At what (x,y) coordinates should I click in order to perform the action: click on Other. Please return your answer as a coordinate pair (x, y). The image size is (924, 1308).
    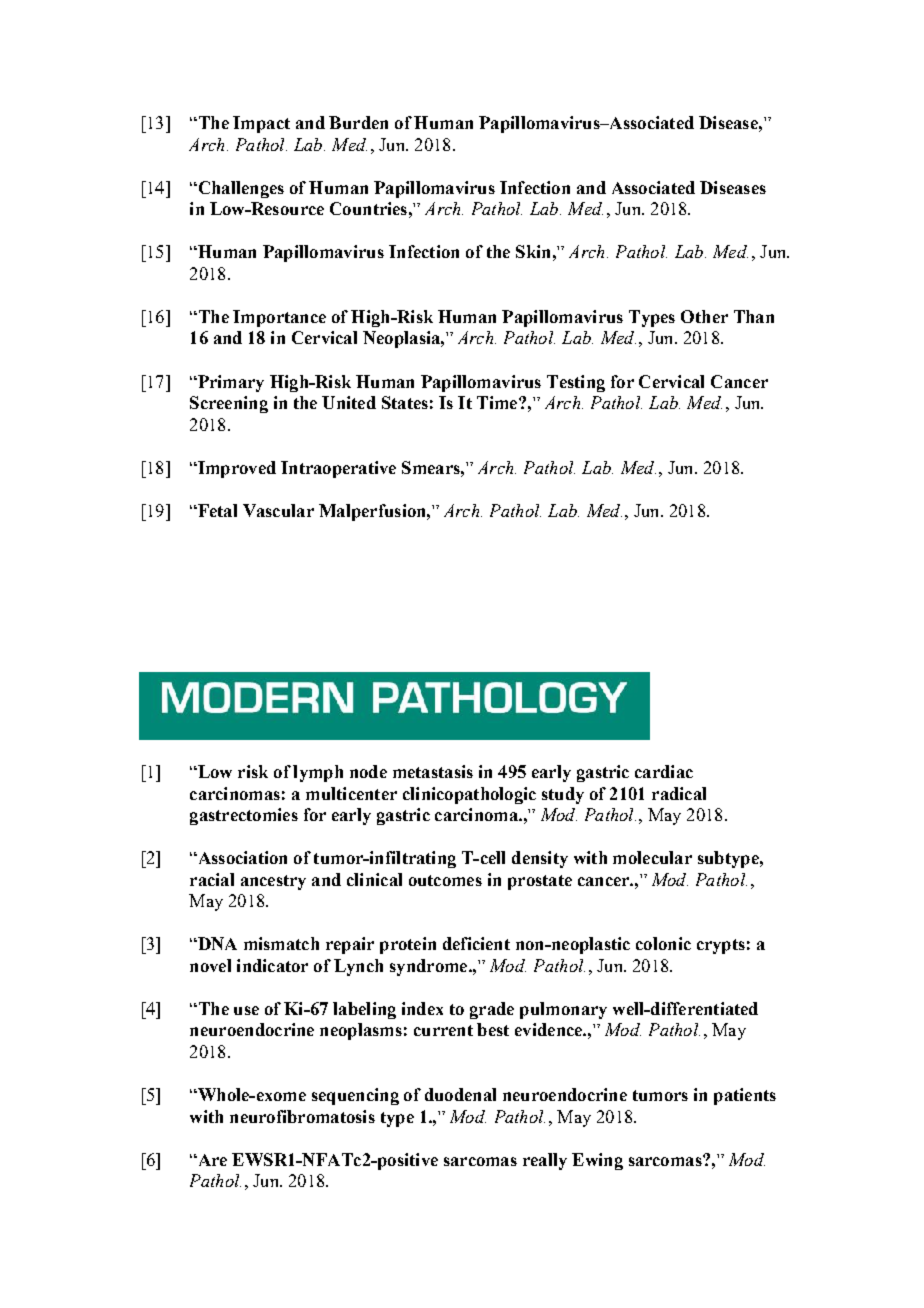
    Looking at the image, I should click on (704, 316).
